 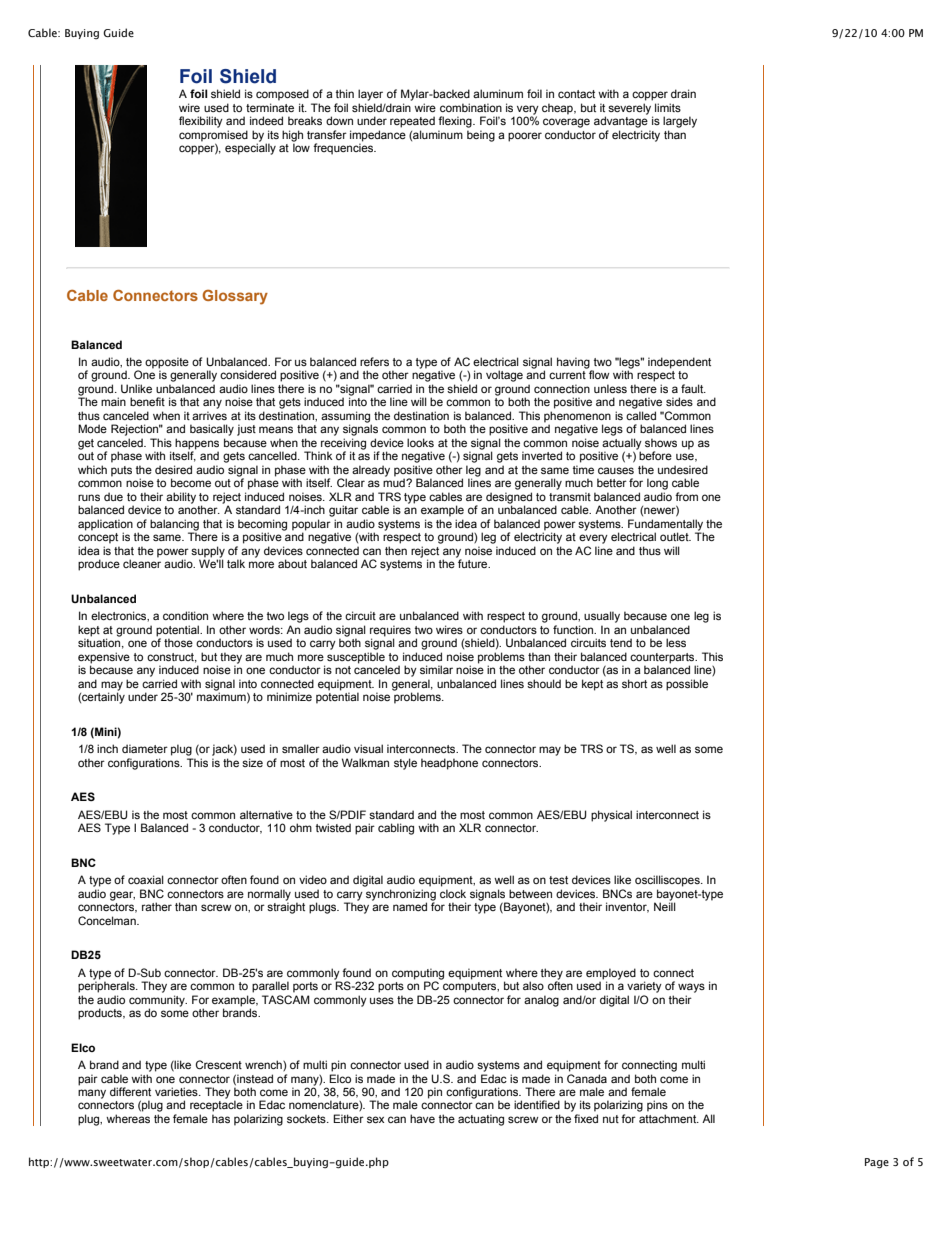 What do you see at coordinates (504, 376) in the image?
I see `voltage` at bounding box center [504, 376].
